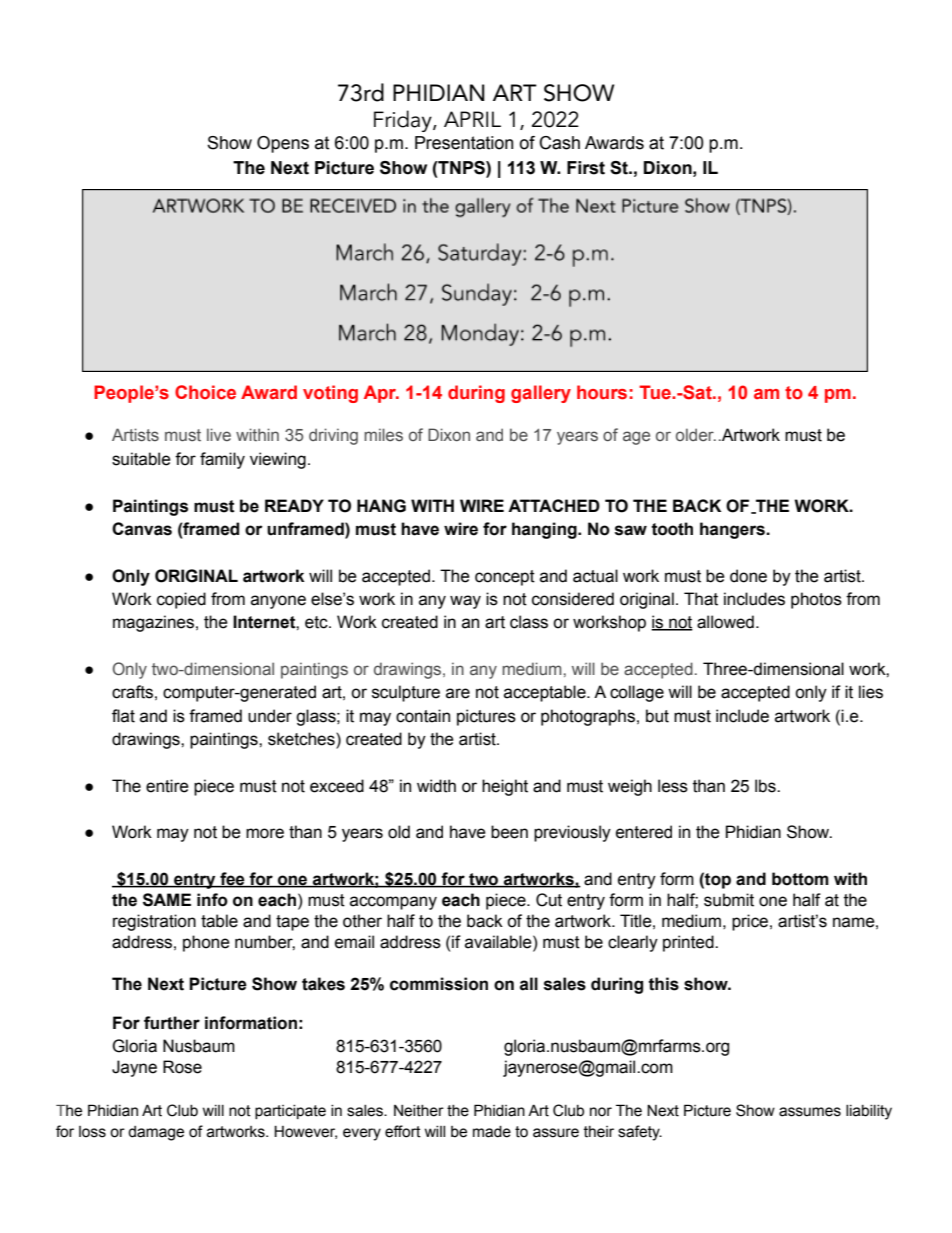 The width and height of the document is (952, 1233). What do you see at coordinates (156, 1133) in the document?
I see `damage` at bounding box center [156, 1133].
